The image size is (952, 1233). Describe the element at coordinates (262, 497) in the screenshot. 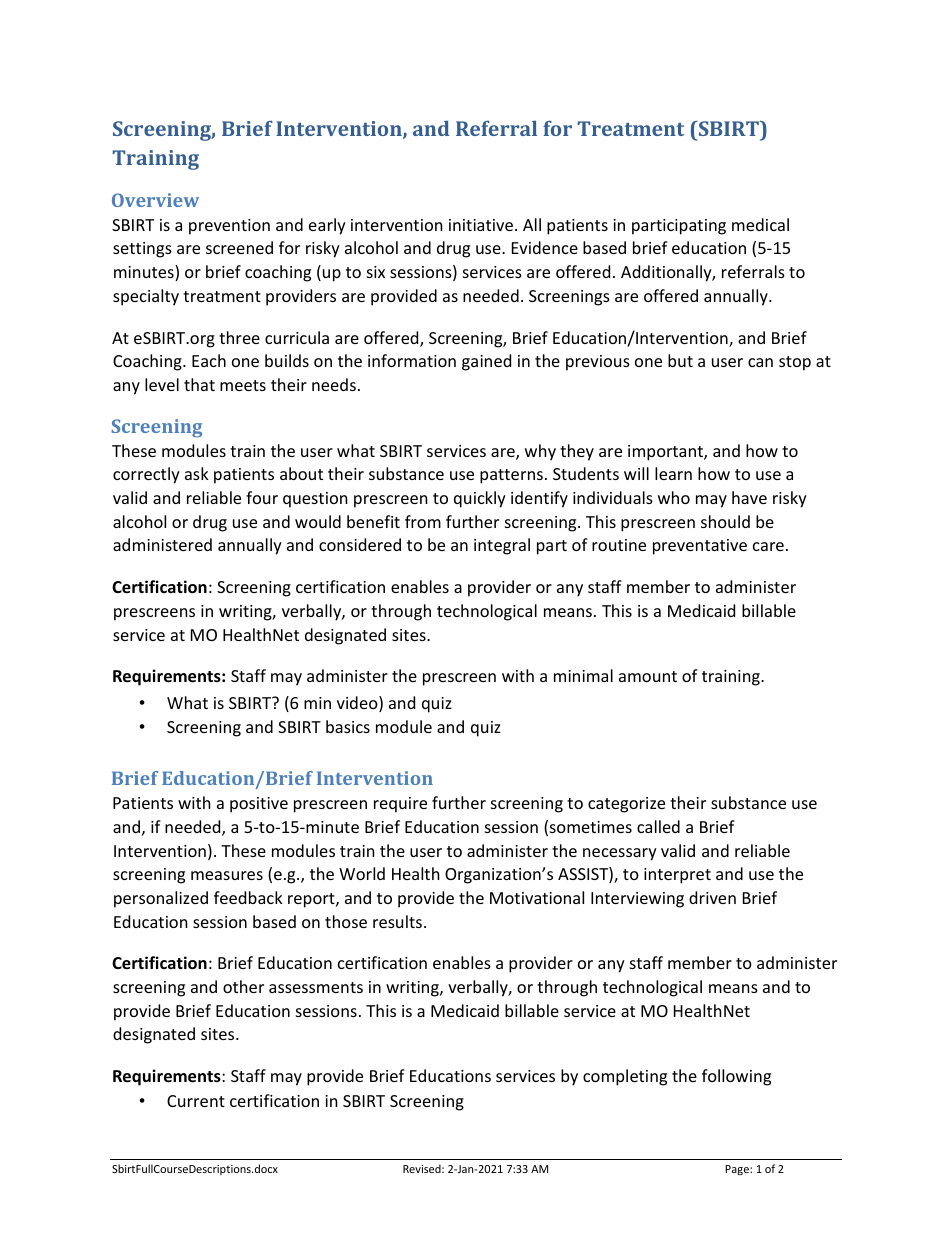

I see `four` at that location.
